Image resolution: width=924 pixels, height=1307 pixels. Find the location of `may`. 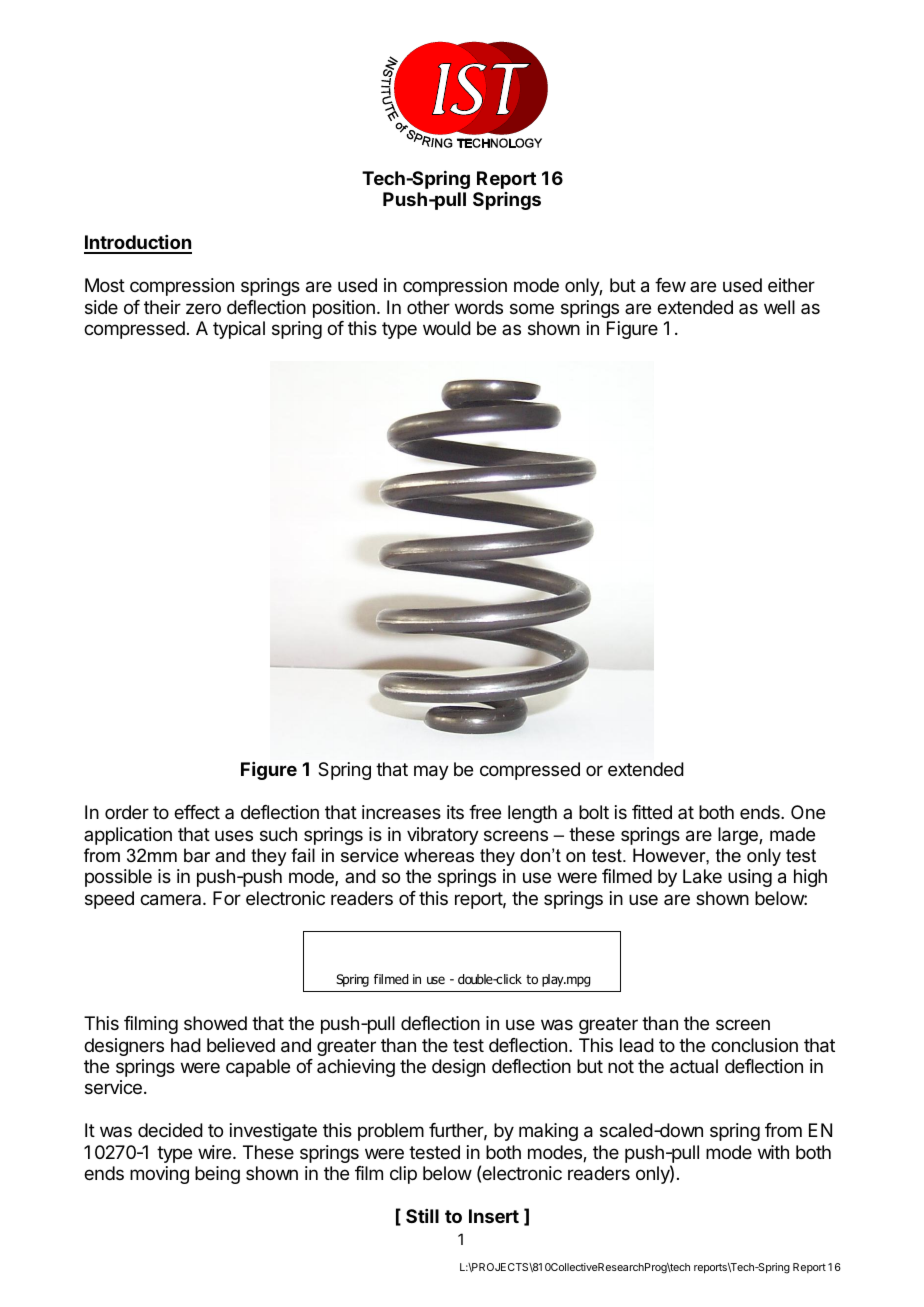

may is located at coordinates (431, 772).
